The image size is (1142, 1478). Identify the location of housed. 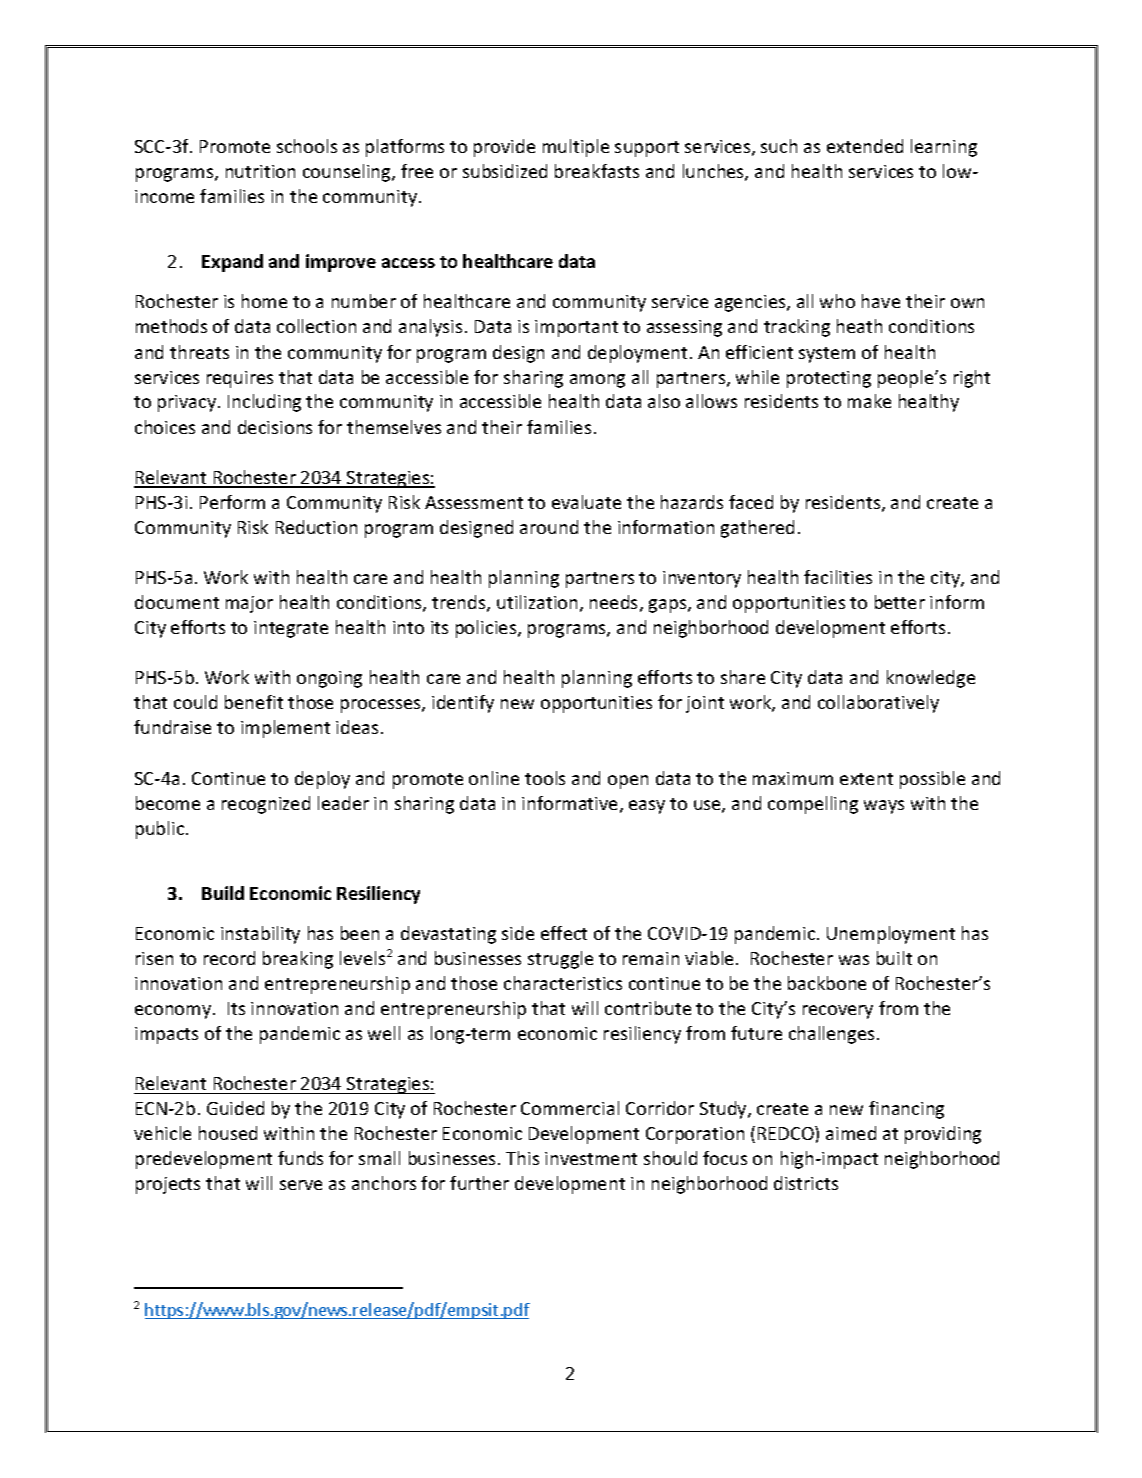
(228, 1133).
